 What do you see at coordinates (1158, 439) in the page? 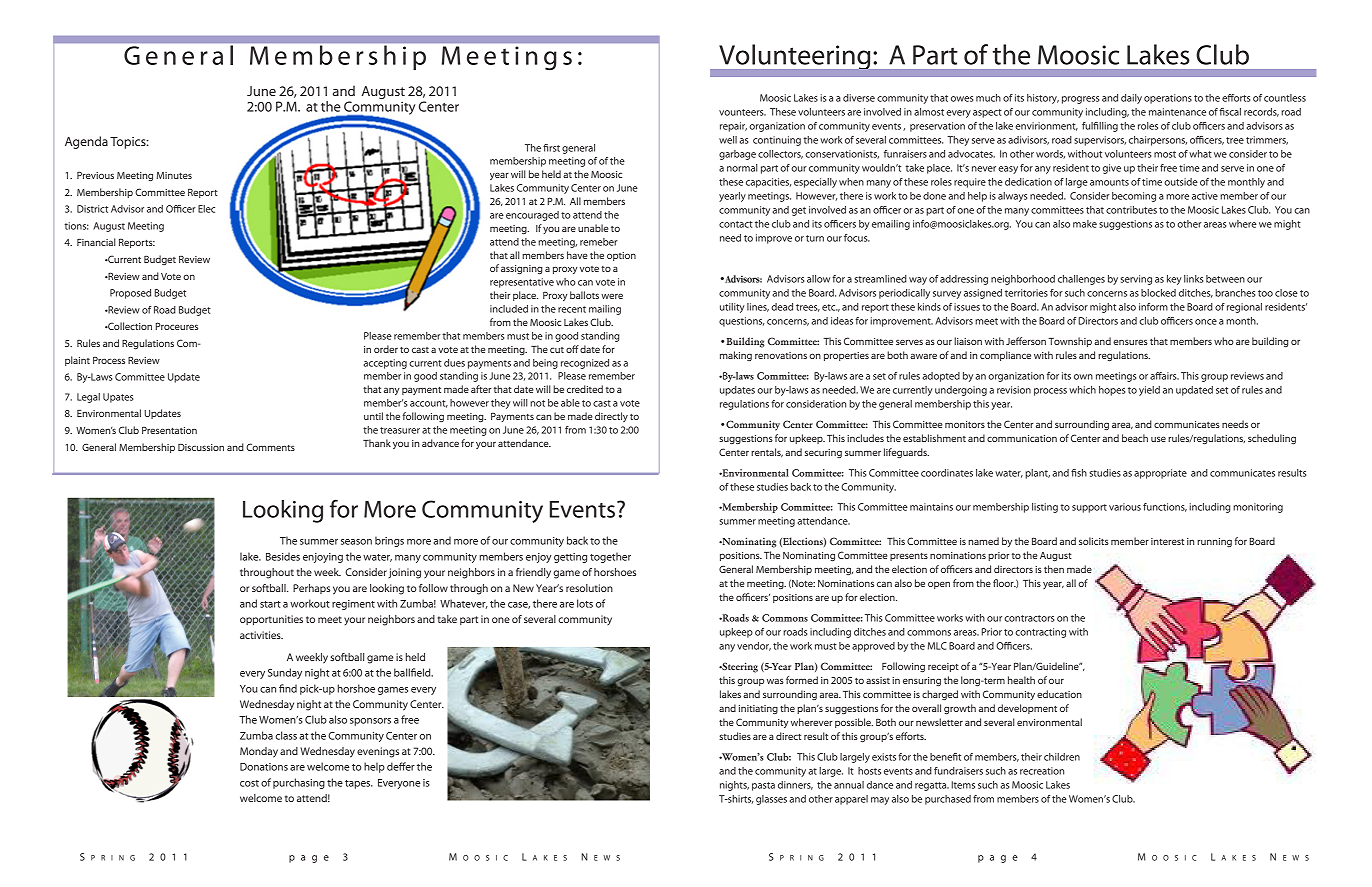
I see `use` at bounding box center [1158, 439].
